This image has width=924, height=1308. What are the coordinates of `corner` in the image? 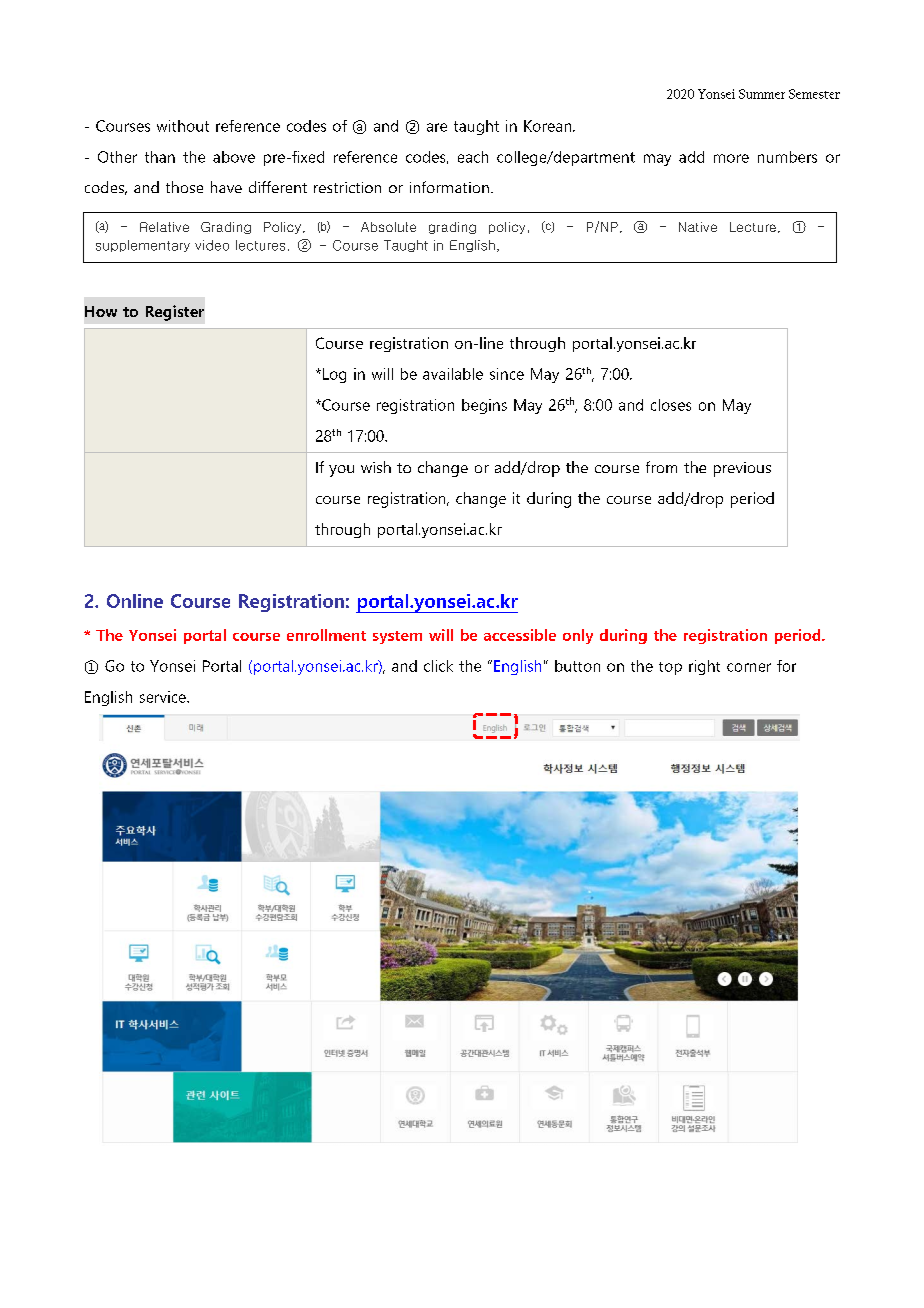 It's located at (749, 667).
